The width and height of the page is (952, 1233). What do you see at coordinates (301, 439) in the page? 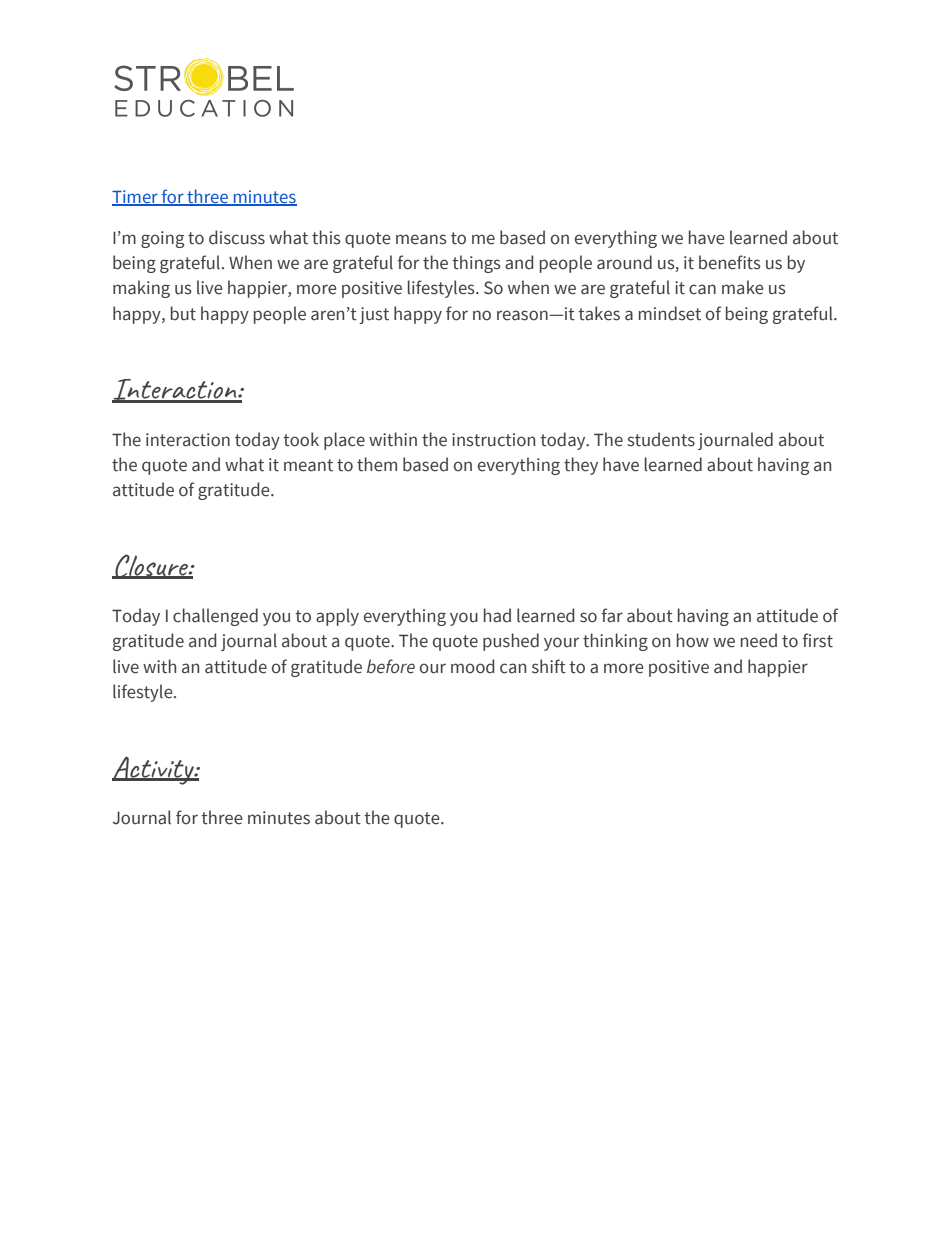
I see `took` at bounding box center [301, 439].
